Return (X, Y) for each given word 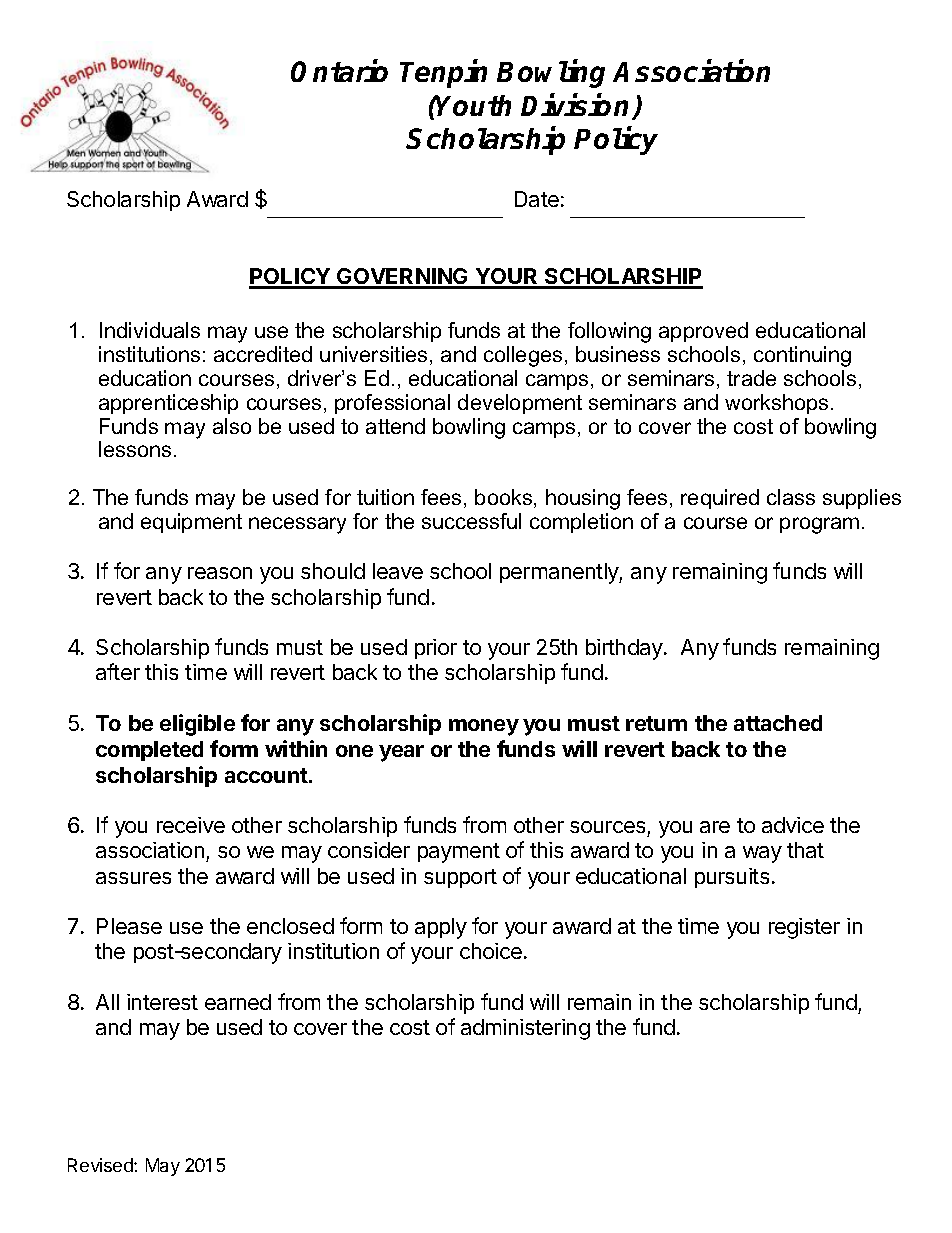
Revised (101, 1165)
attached (778, 723)
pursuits (732, 878)
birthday (625, 649)
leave (398, 571)
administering (525, 1029)
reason (220, 573)
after (118, 671)
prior (436, 649)
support (460, 878)
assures (133, 878)
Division (577, 106)
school (460, 571)
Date (537, 199)
